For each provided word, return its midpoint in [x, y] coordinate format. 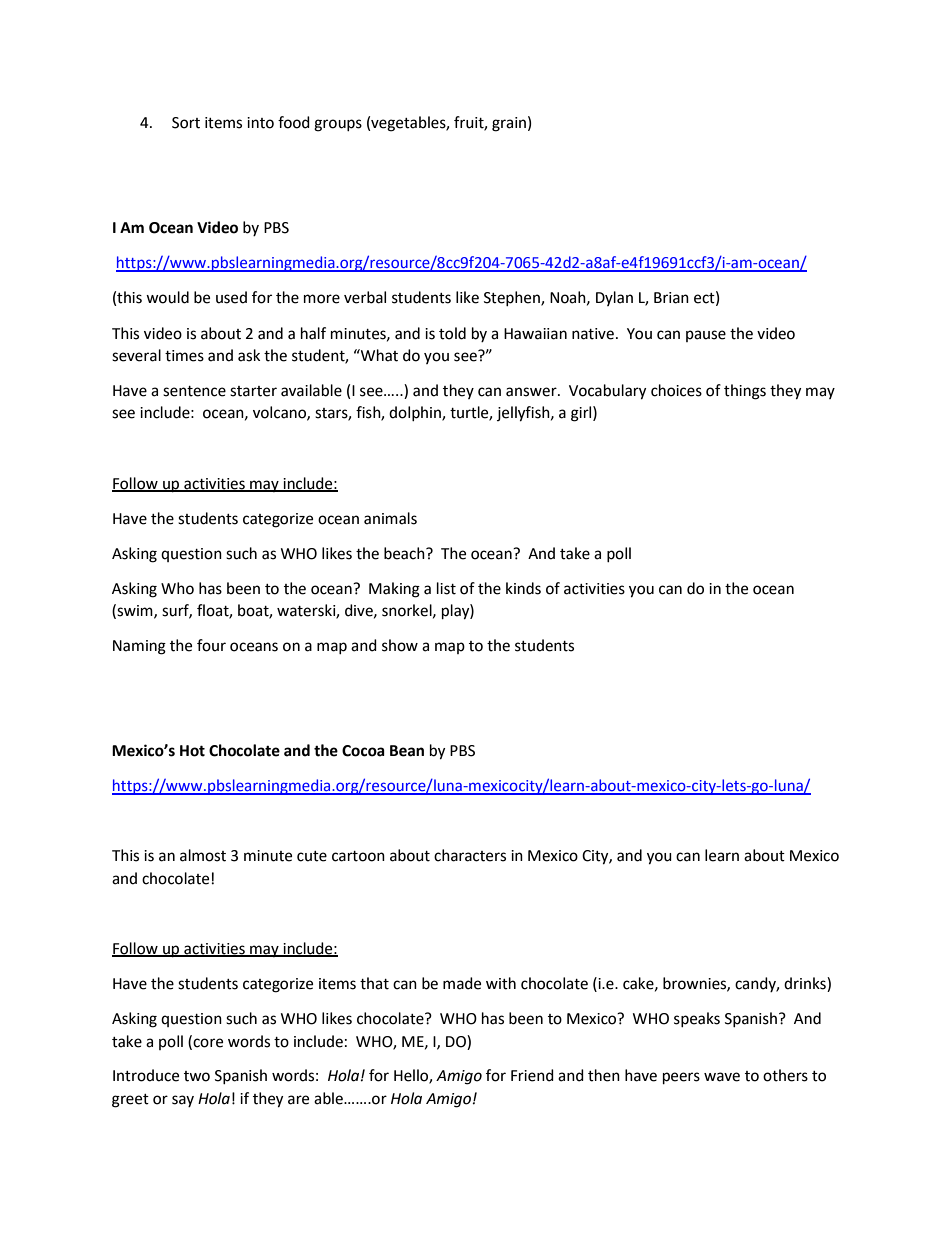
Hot [192, 751]
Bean [407, 751]
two [197, 1076]
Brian [671, 298]
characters [470, 855]
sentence [194, 391]
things [745, 392]
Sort [186, 123]
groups [338, 125]
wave [722, 1077]
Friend [532, 1075]
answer [532, 392]
